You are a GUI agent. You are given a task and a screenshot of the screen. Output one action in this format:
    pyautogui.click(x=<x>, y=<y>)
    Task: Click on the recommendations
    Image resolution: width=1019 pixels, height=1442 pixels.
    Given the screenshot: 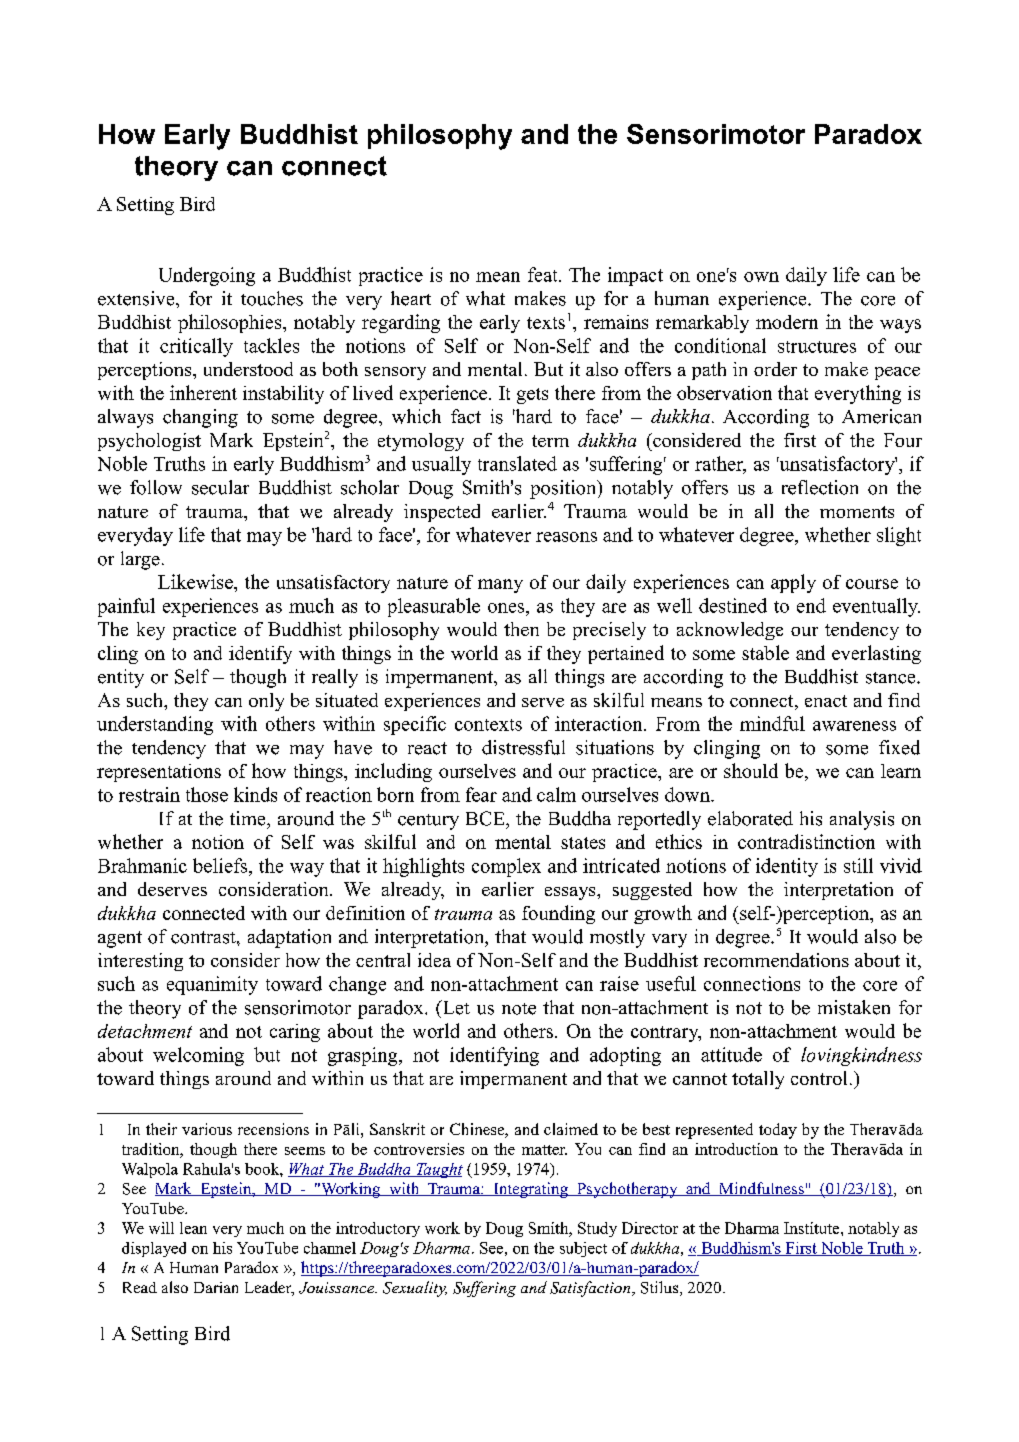 What is the action you would take?
    pyautogui.click(x=776, y=960)
